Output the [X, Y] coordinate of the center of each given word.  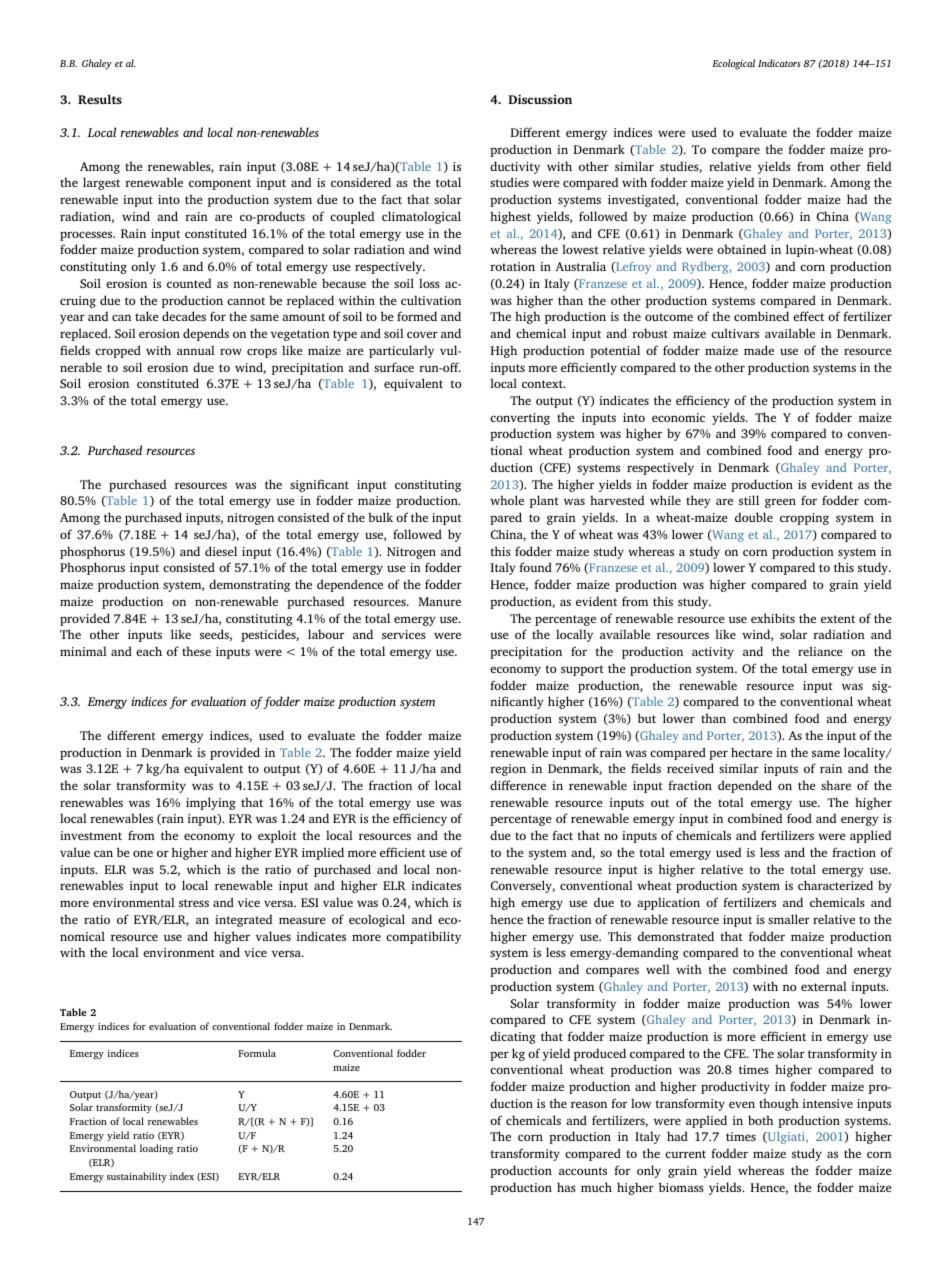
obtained [741, 249]
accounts [583, 1171]
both [760, 1120]
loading [156, 1149]
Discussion [540, 99]
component [220, 184]
